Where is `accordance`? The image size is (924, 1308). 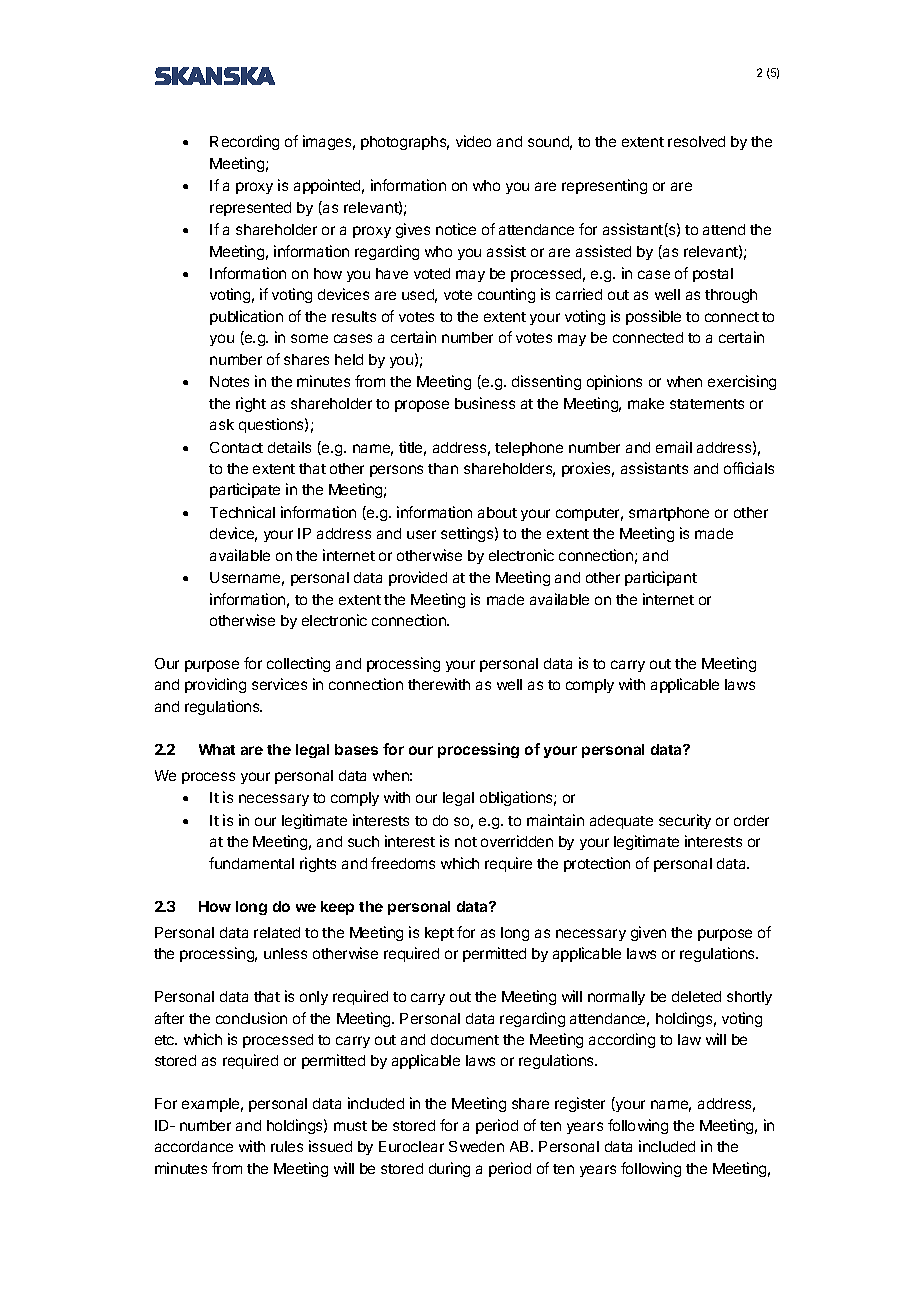
accordance is located at coordinates (194, 1146).
